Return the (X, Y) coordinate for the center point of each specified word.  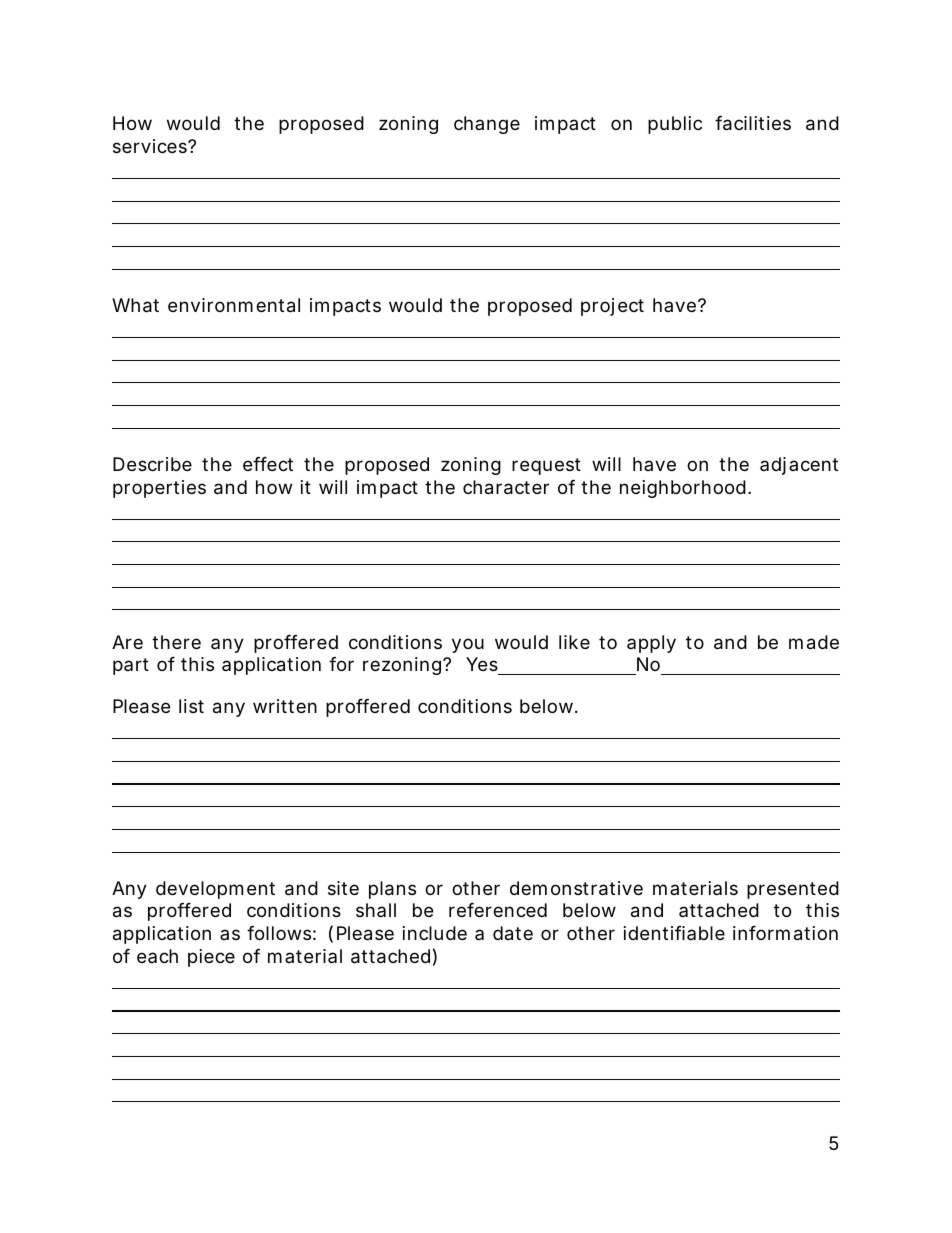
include (435, 933)
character (506, 487)
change (487, 125)
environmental (234, 305)
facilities (753, 123)
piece (211, 958)
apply (651, 644)
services (151, 146)
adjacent (799, 466)
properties (159, 489)
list (191, 706)
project (612, 307)
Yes (483, 666)
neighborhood (683, 489)
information (785, 933)
